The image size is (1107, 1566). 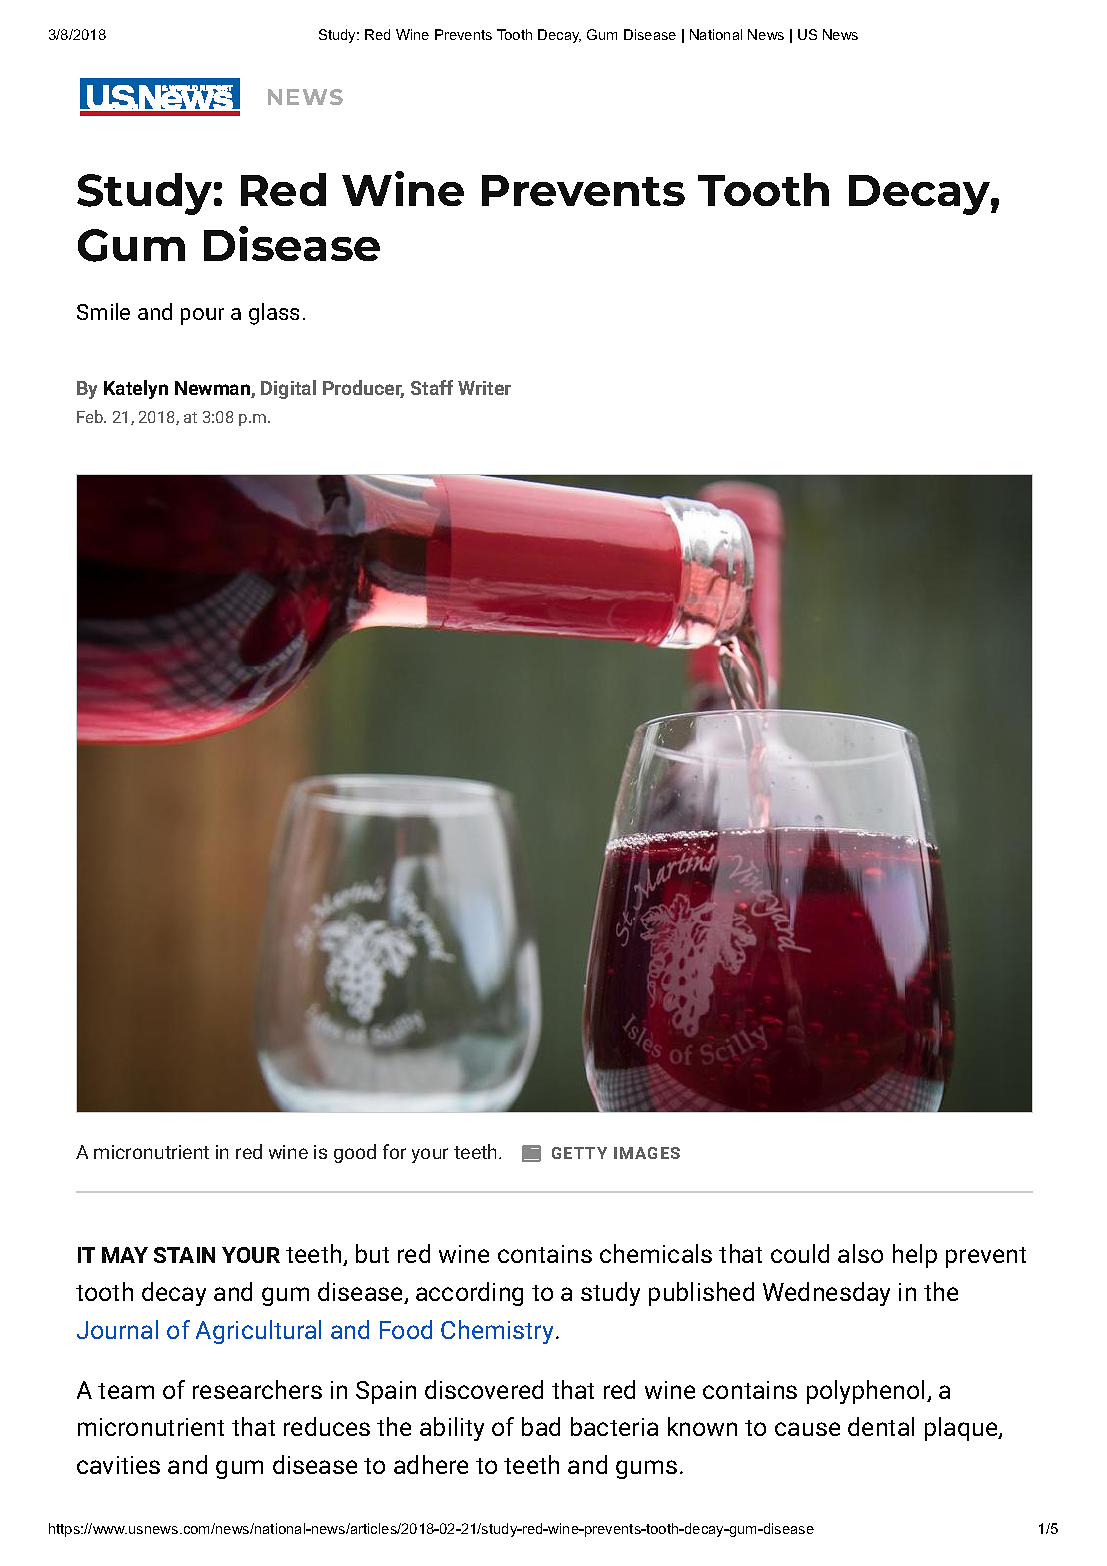 I want to click on GETTY, so click(x=579, y=1153).
